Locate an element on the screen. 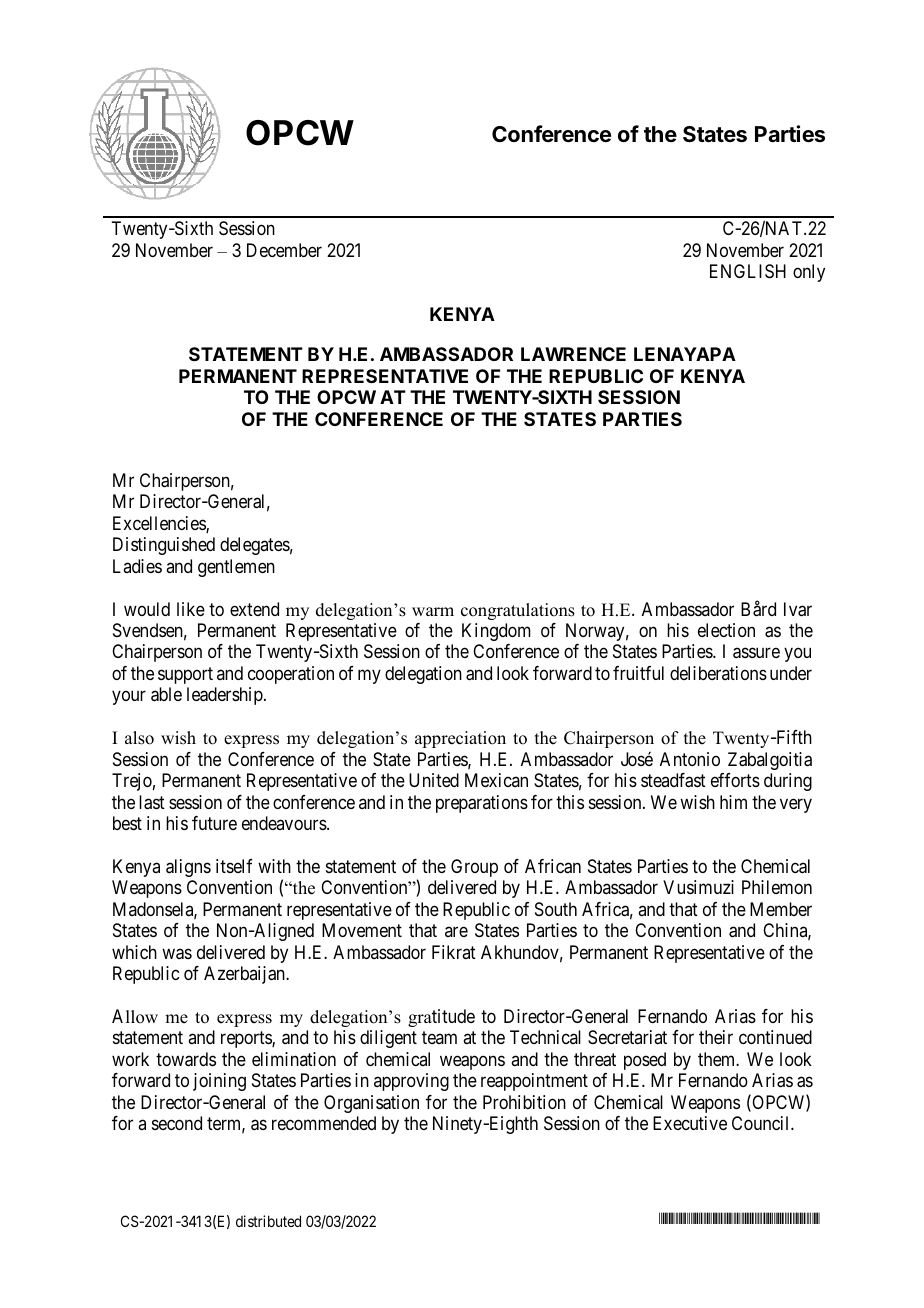 The image size is (924, 1308). gentlemen is located at coordinates (236, 568).
